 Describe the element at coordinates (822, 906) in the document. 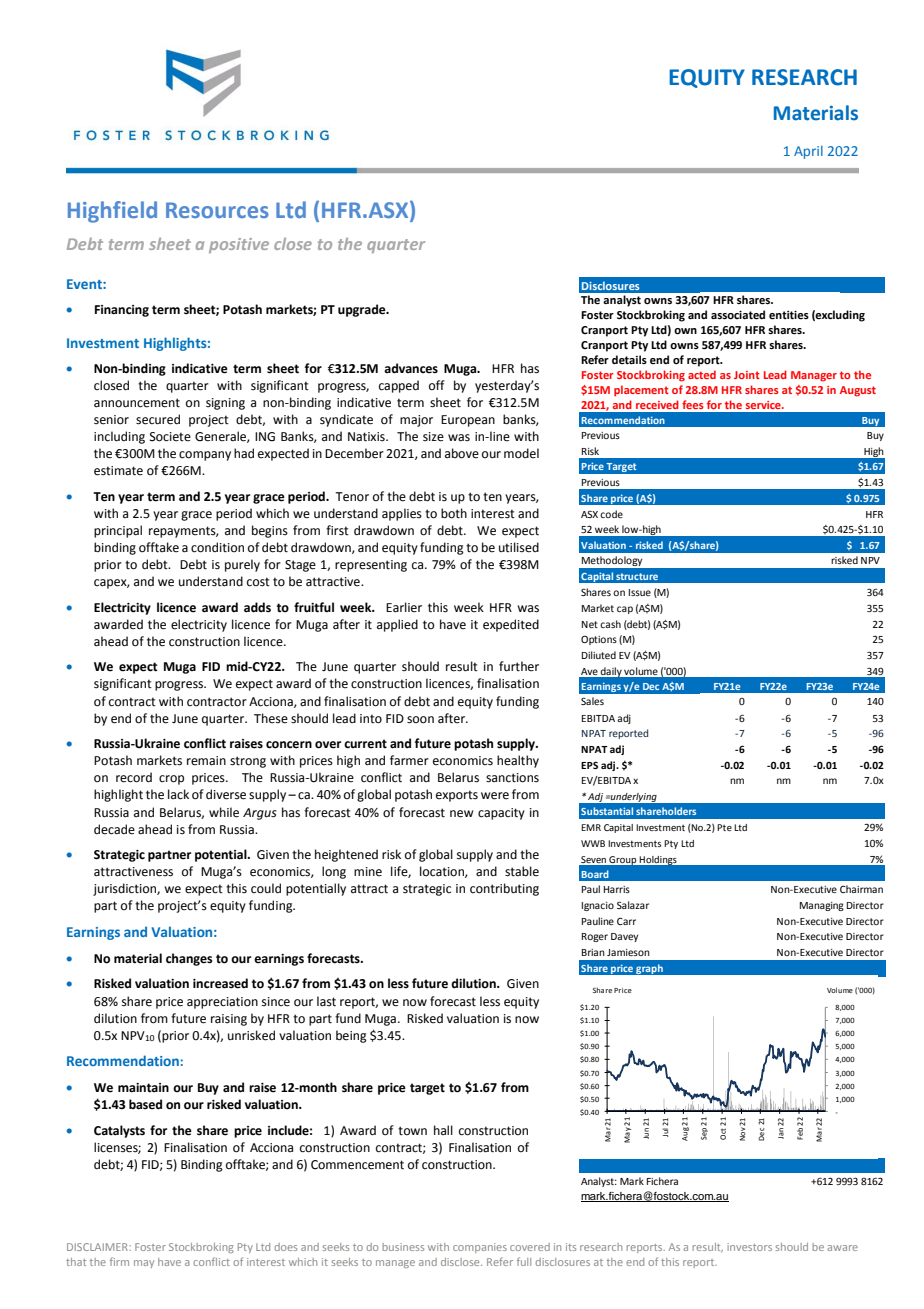

I see `Managing` at that location.
